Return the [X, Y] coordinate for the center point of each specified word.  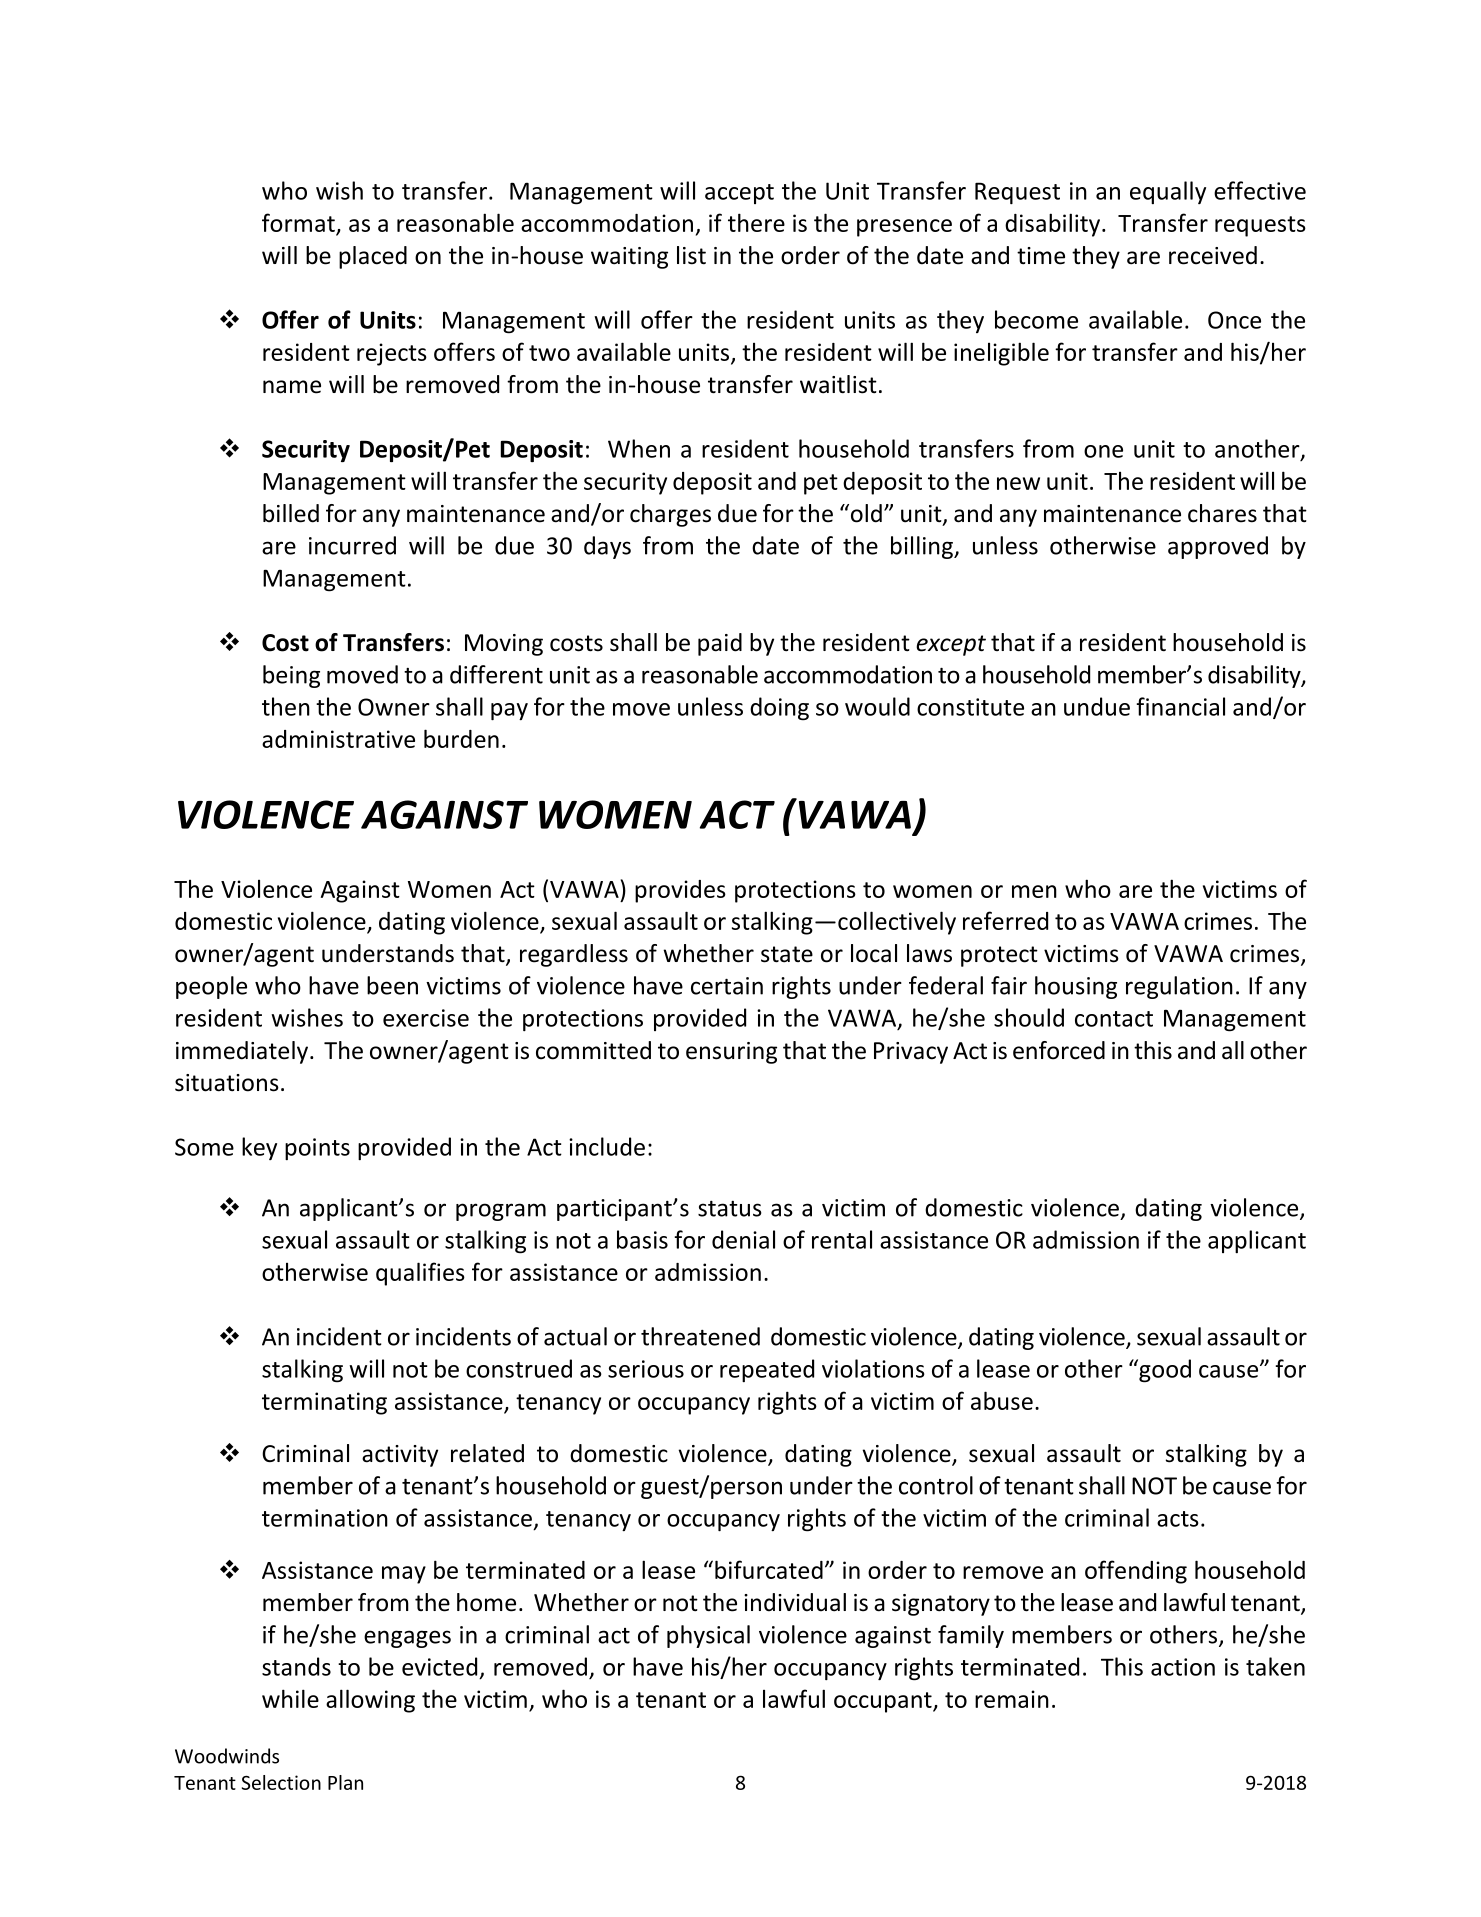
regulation [1179, 987]
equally [1168, 192]
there [756, 222]
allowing [370, 1701]
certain [727, 986]
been [392, 985]
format [299, 224]
